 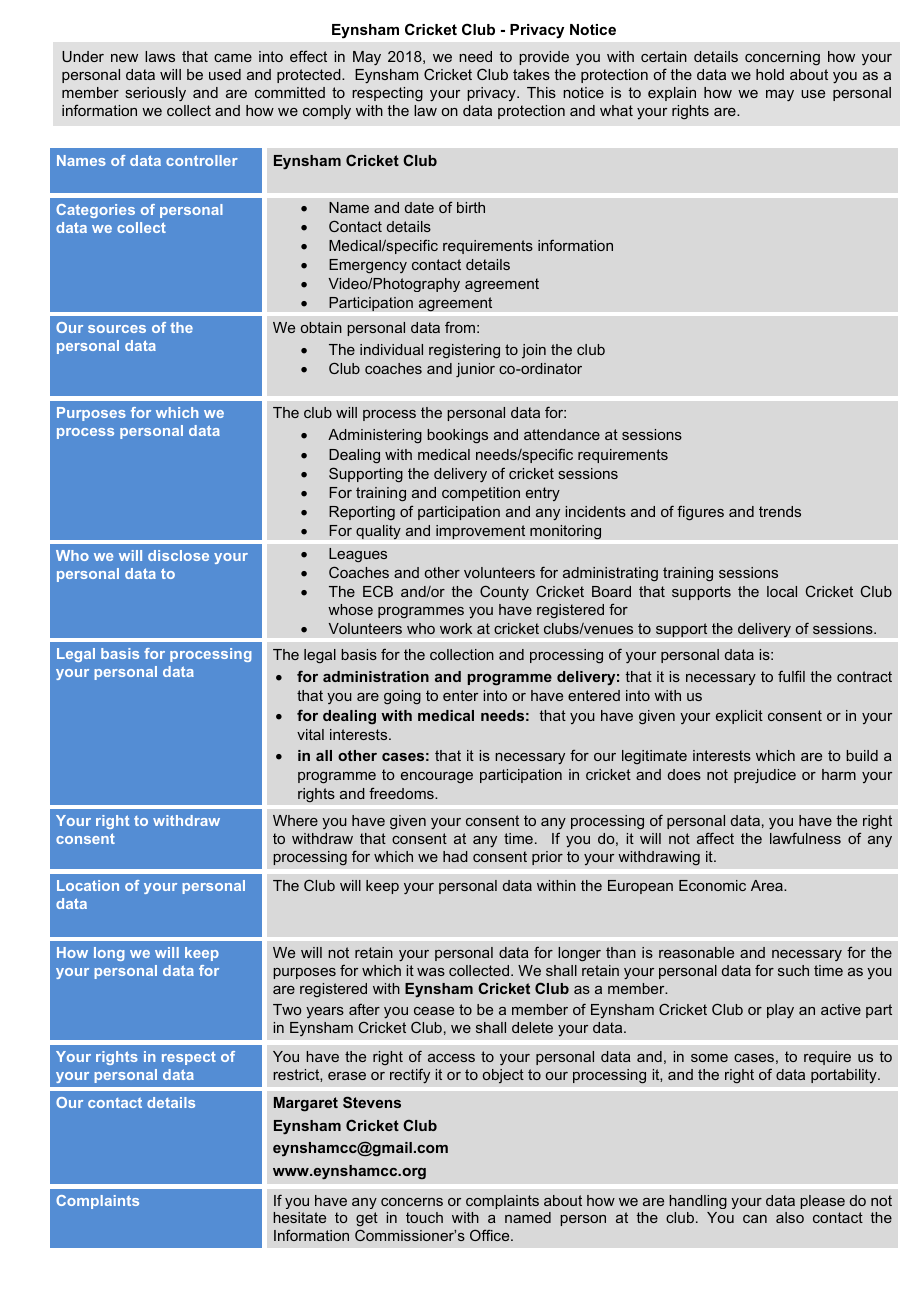 I want to click on takes, so click(x=531, y=74).
